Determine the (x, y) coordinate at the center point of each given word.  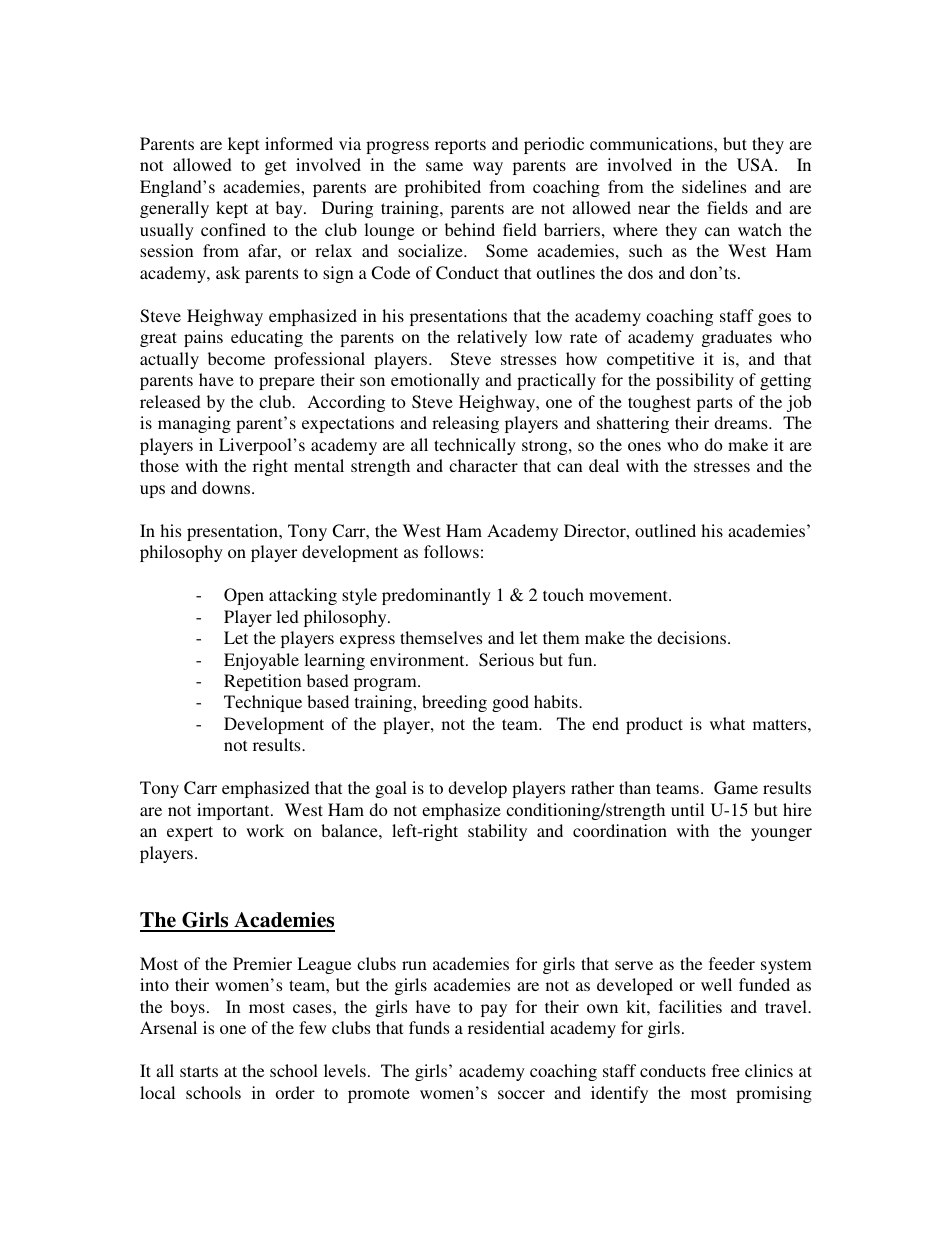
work (265, 830)
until (687, 809)
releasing (465, 424)
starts (199, 1071)
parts (714, 404)
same (444, 166)
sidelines (714, 186)
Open (244, 596)
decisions (693, 637)
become (236, 358)
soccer (521, 1094)
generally (174, 209)
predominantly (436, 596)
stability (497, 832)
